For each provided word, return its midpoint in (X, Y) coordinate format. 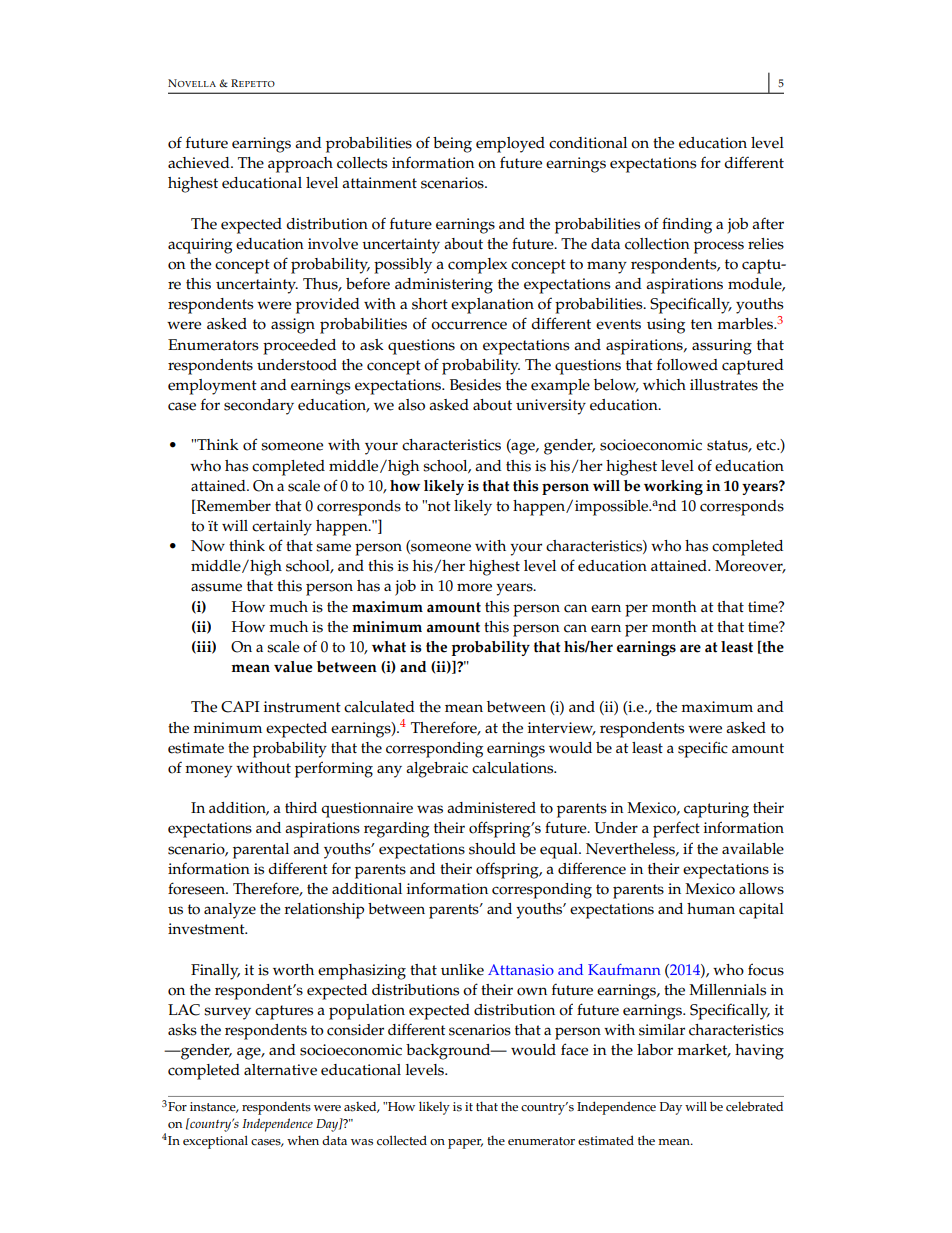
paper (465, 1144)
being (452, 145)
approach (300, 165)
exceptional (215, 1142)
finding (687, 225)
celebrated (754, 1106)
